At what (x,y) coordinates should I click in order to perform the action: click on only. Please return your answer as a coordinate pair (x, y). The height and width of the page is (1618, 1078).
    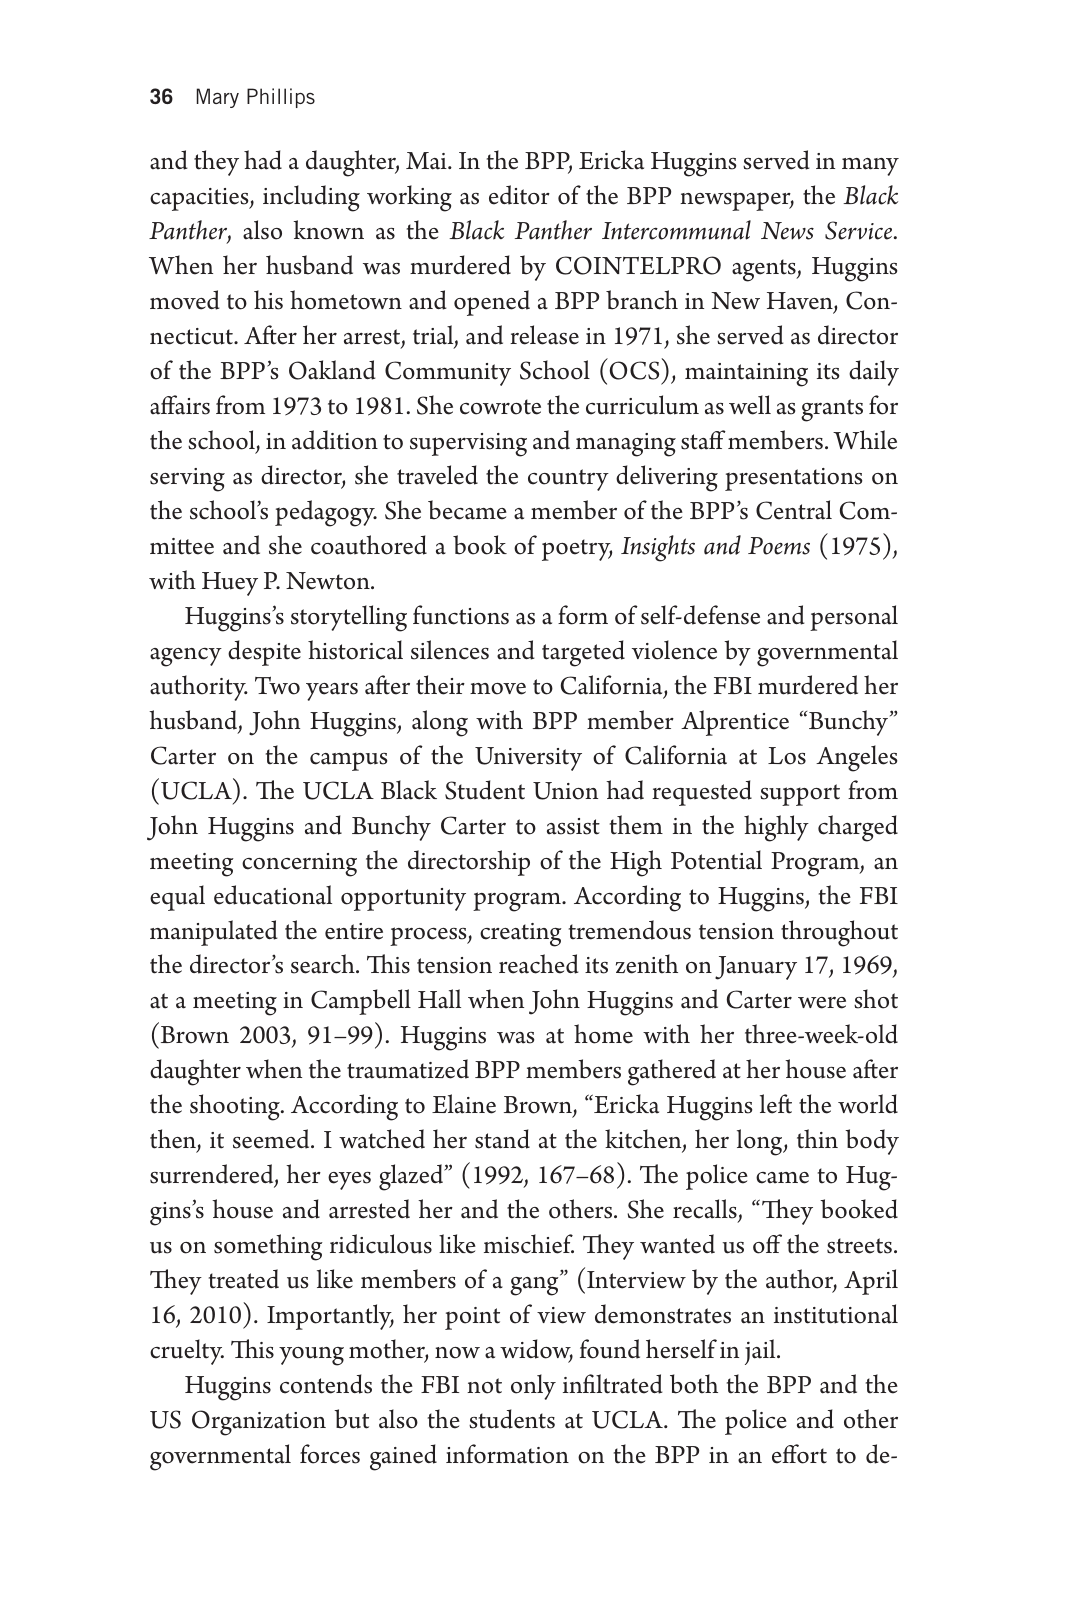
    Looking at the image, I should click on (533, 1387).
